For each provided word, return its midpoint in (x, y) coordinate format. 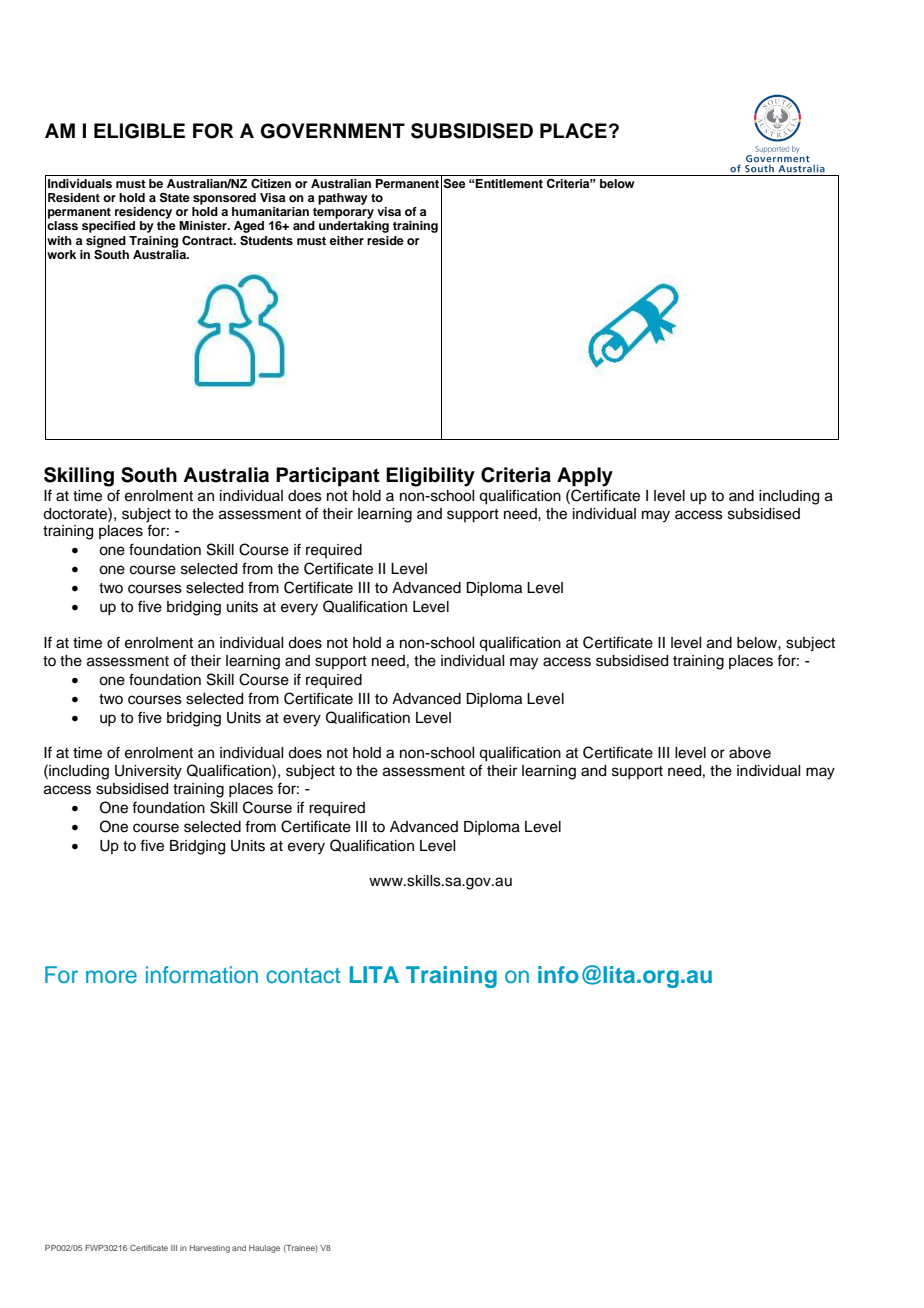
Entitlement (509, 183)
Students (266, 241)
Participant (328, 477)
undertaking (354, 227)
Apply (585, 477)
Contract (208, 241)
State (175, 197)
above (750, 753)
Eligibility (430, 477)
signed (106, 242)
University (148, 772)
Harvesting (210, 1249)
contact (303, 975)
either (347, 240)
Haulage (264, 1249)
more (111, 976)
